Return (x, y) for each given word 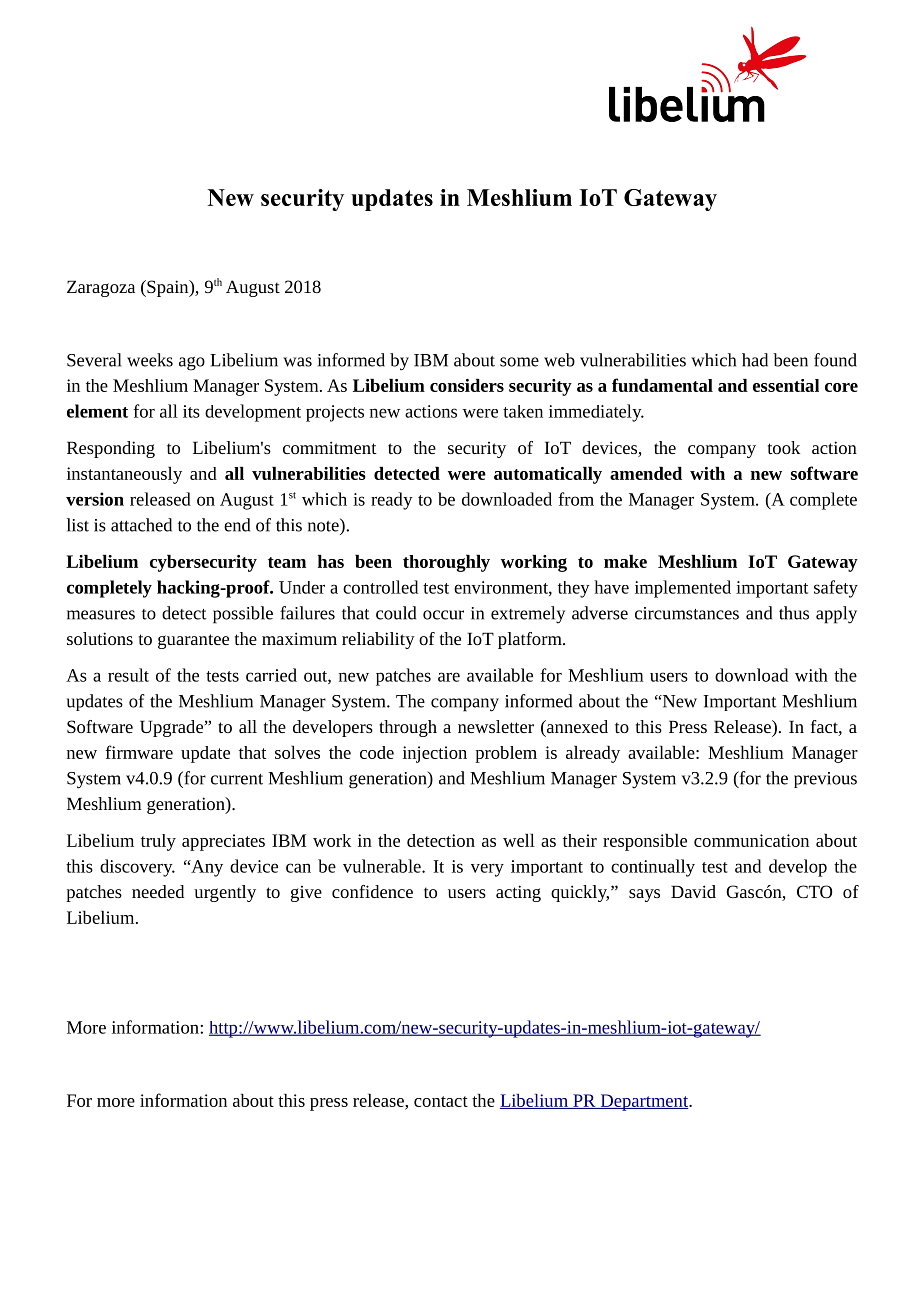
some (519, 362)
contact (441, 1101)
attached (141, 525)
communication (751, 840)
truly (158, 842)
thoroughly (446, 563)
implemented (683, 589)
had (755, 360)
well (519, 840)
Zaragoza (101, 288)
